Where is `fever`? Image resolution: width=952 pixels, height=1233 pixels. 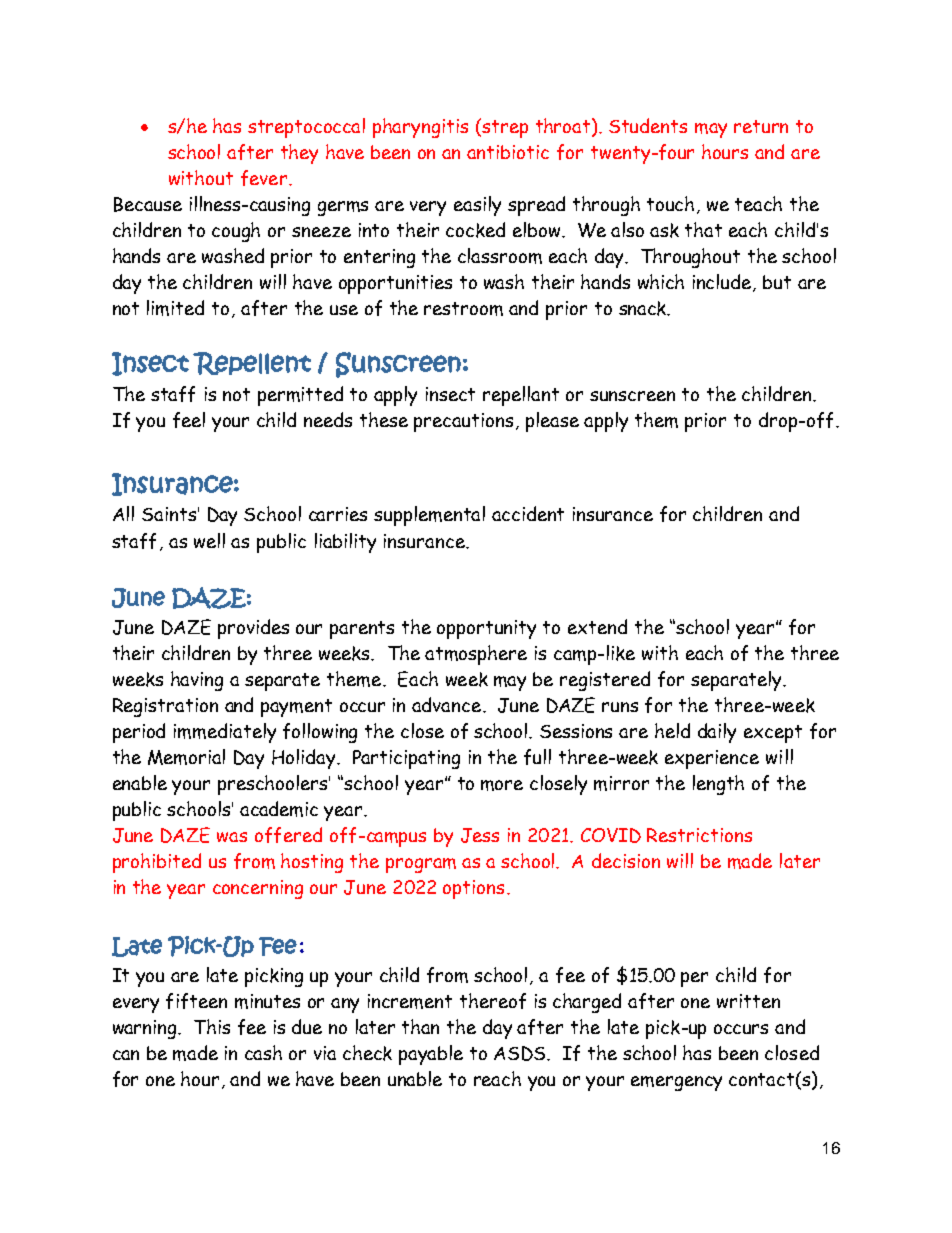
fever is located at coordinates (264, 178).
